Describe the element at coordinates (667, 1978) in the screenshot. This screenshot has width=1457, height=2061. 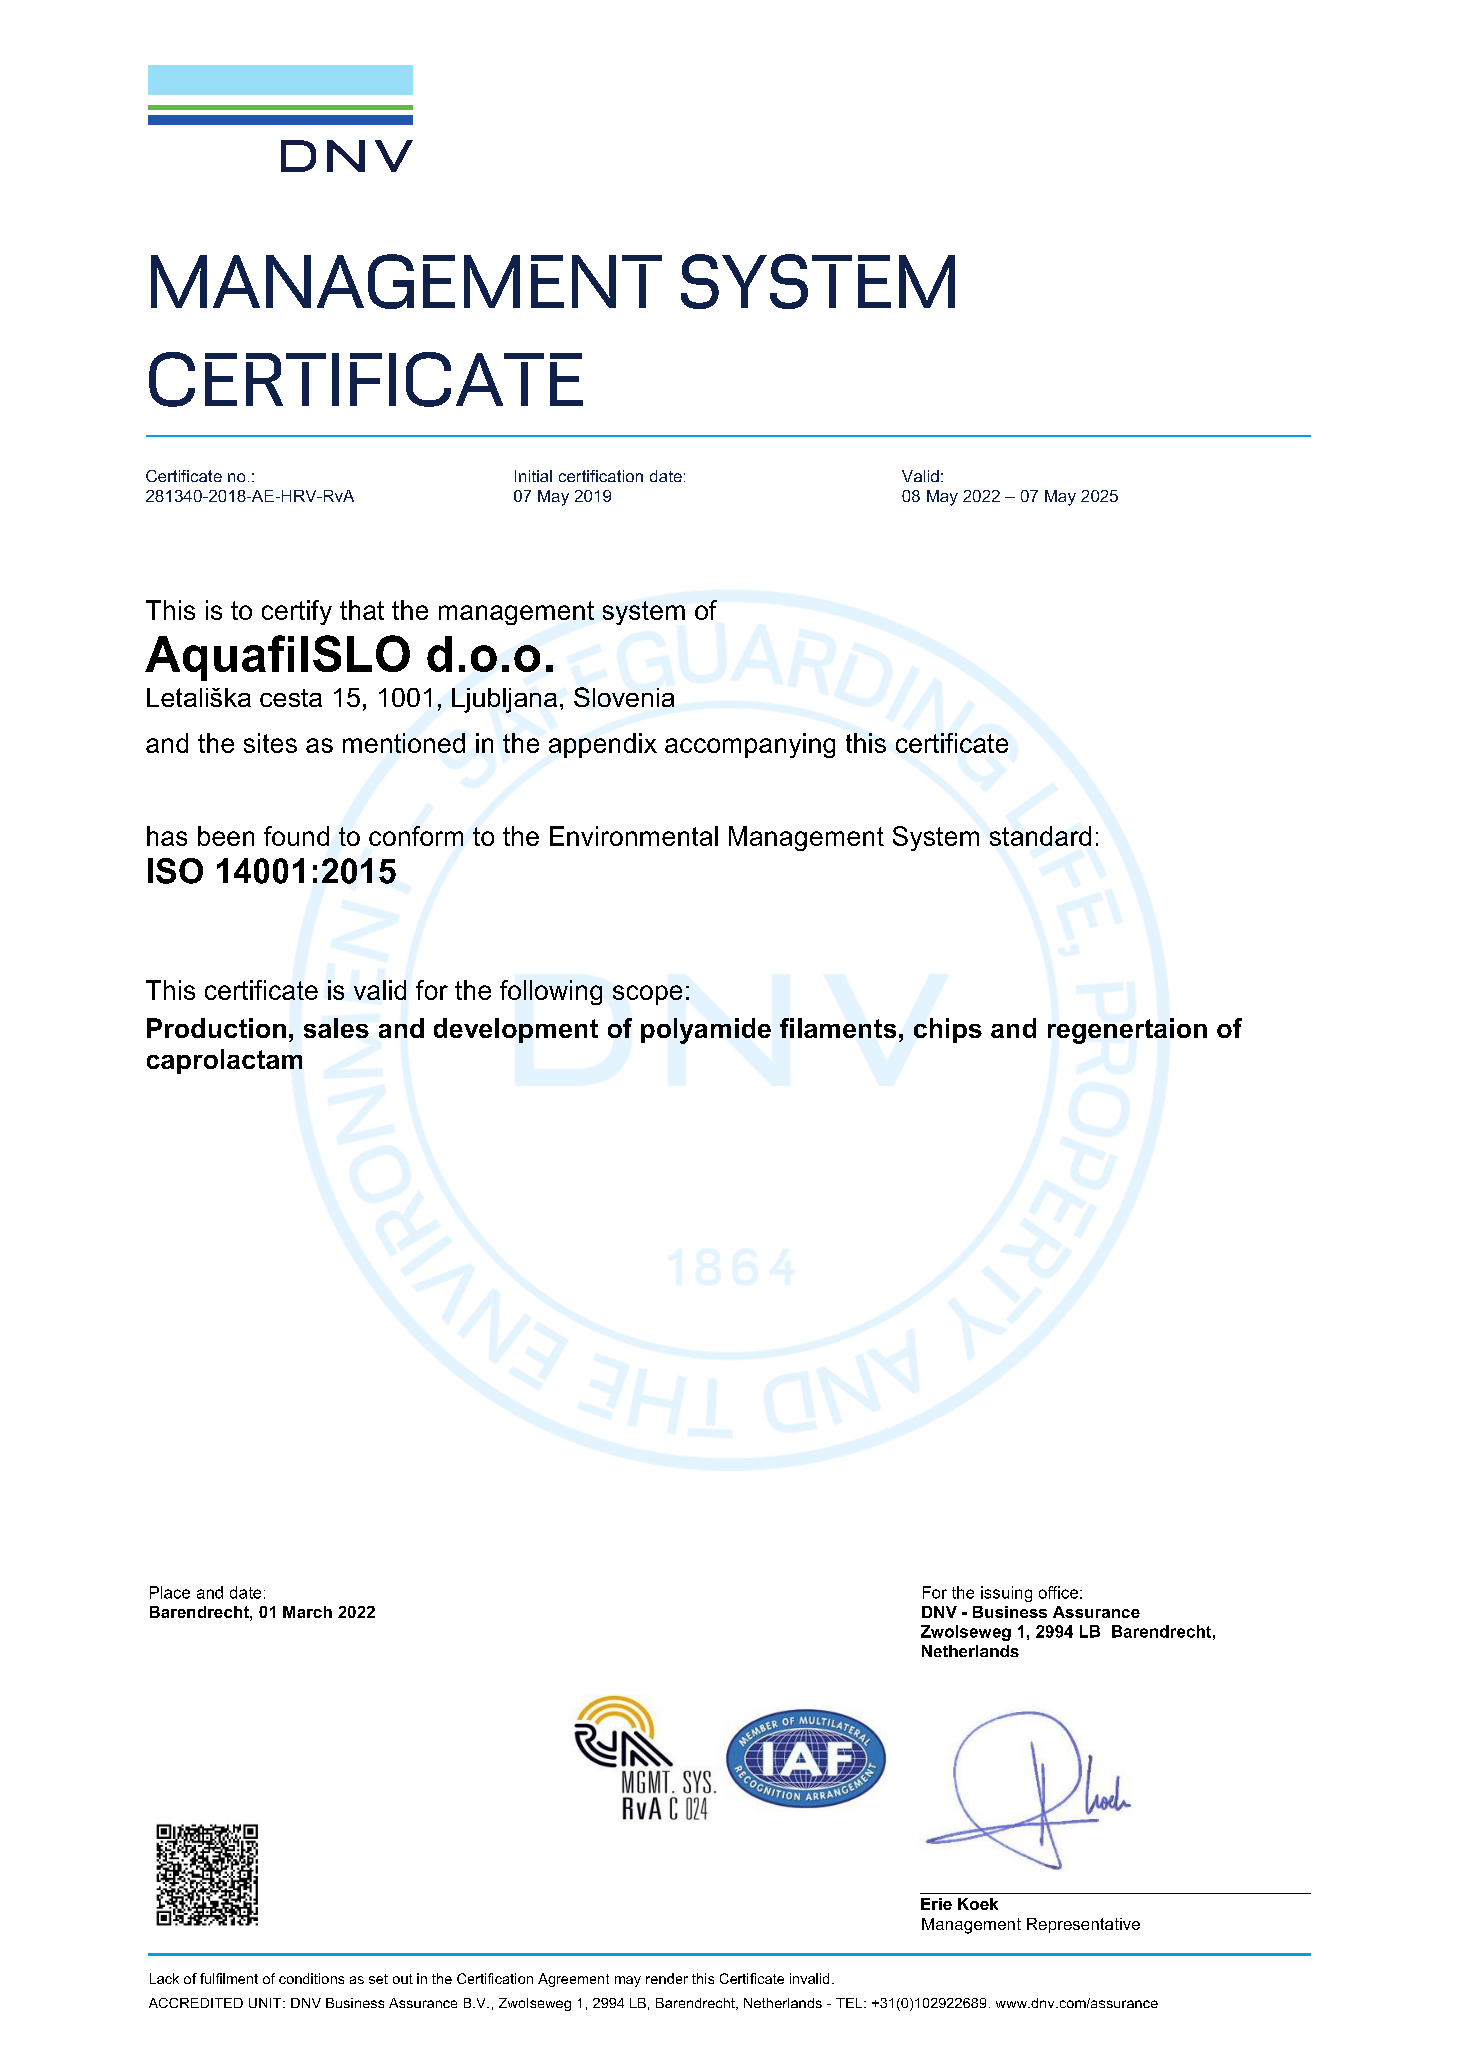
I see `render` at that location.
